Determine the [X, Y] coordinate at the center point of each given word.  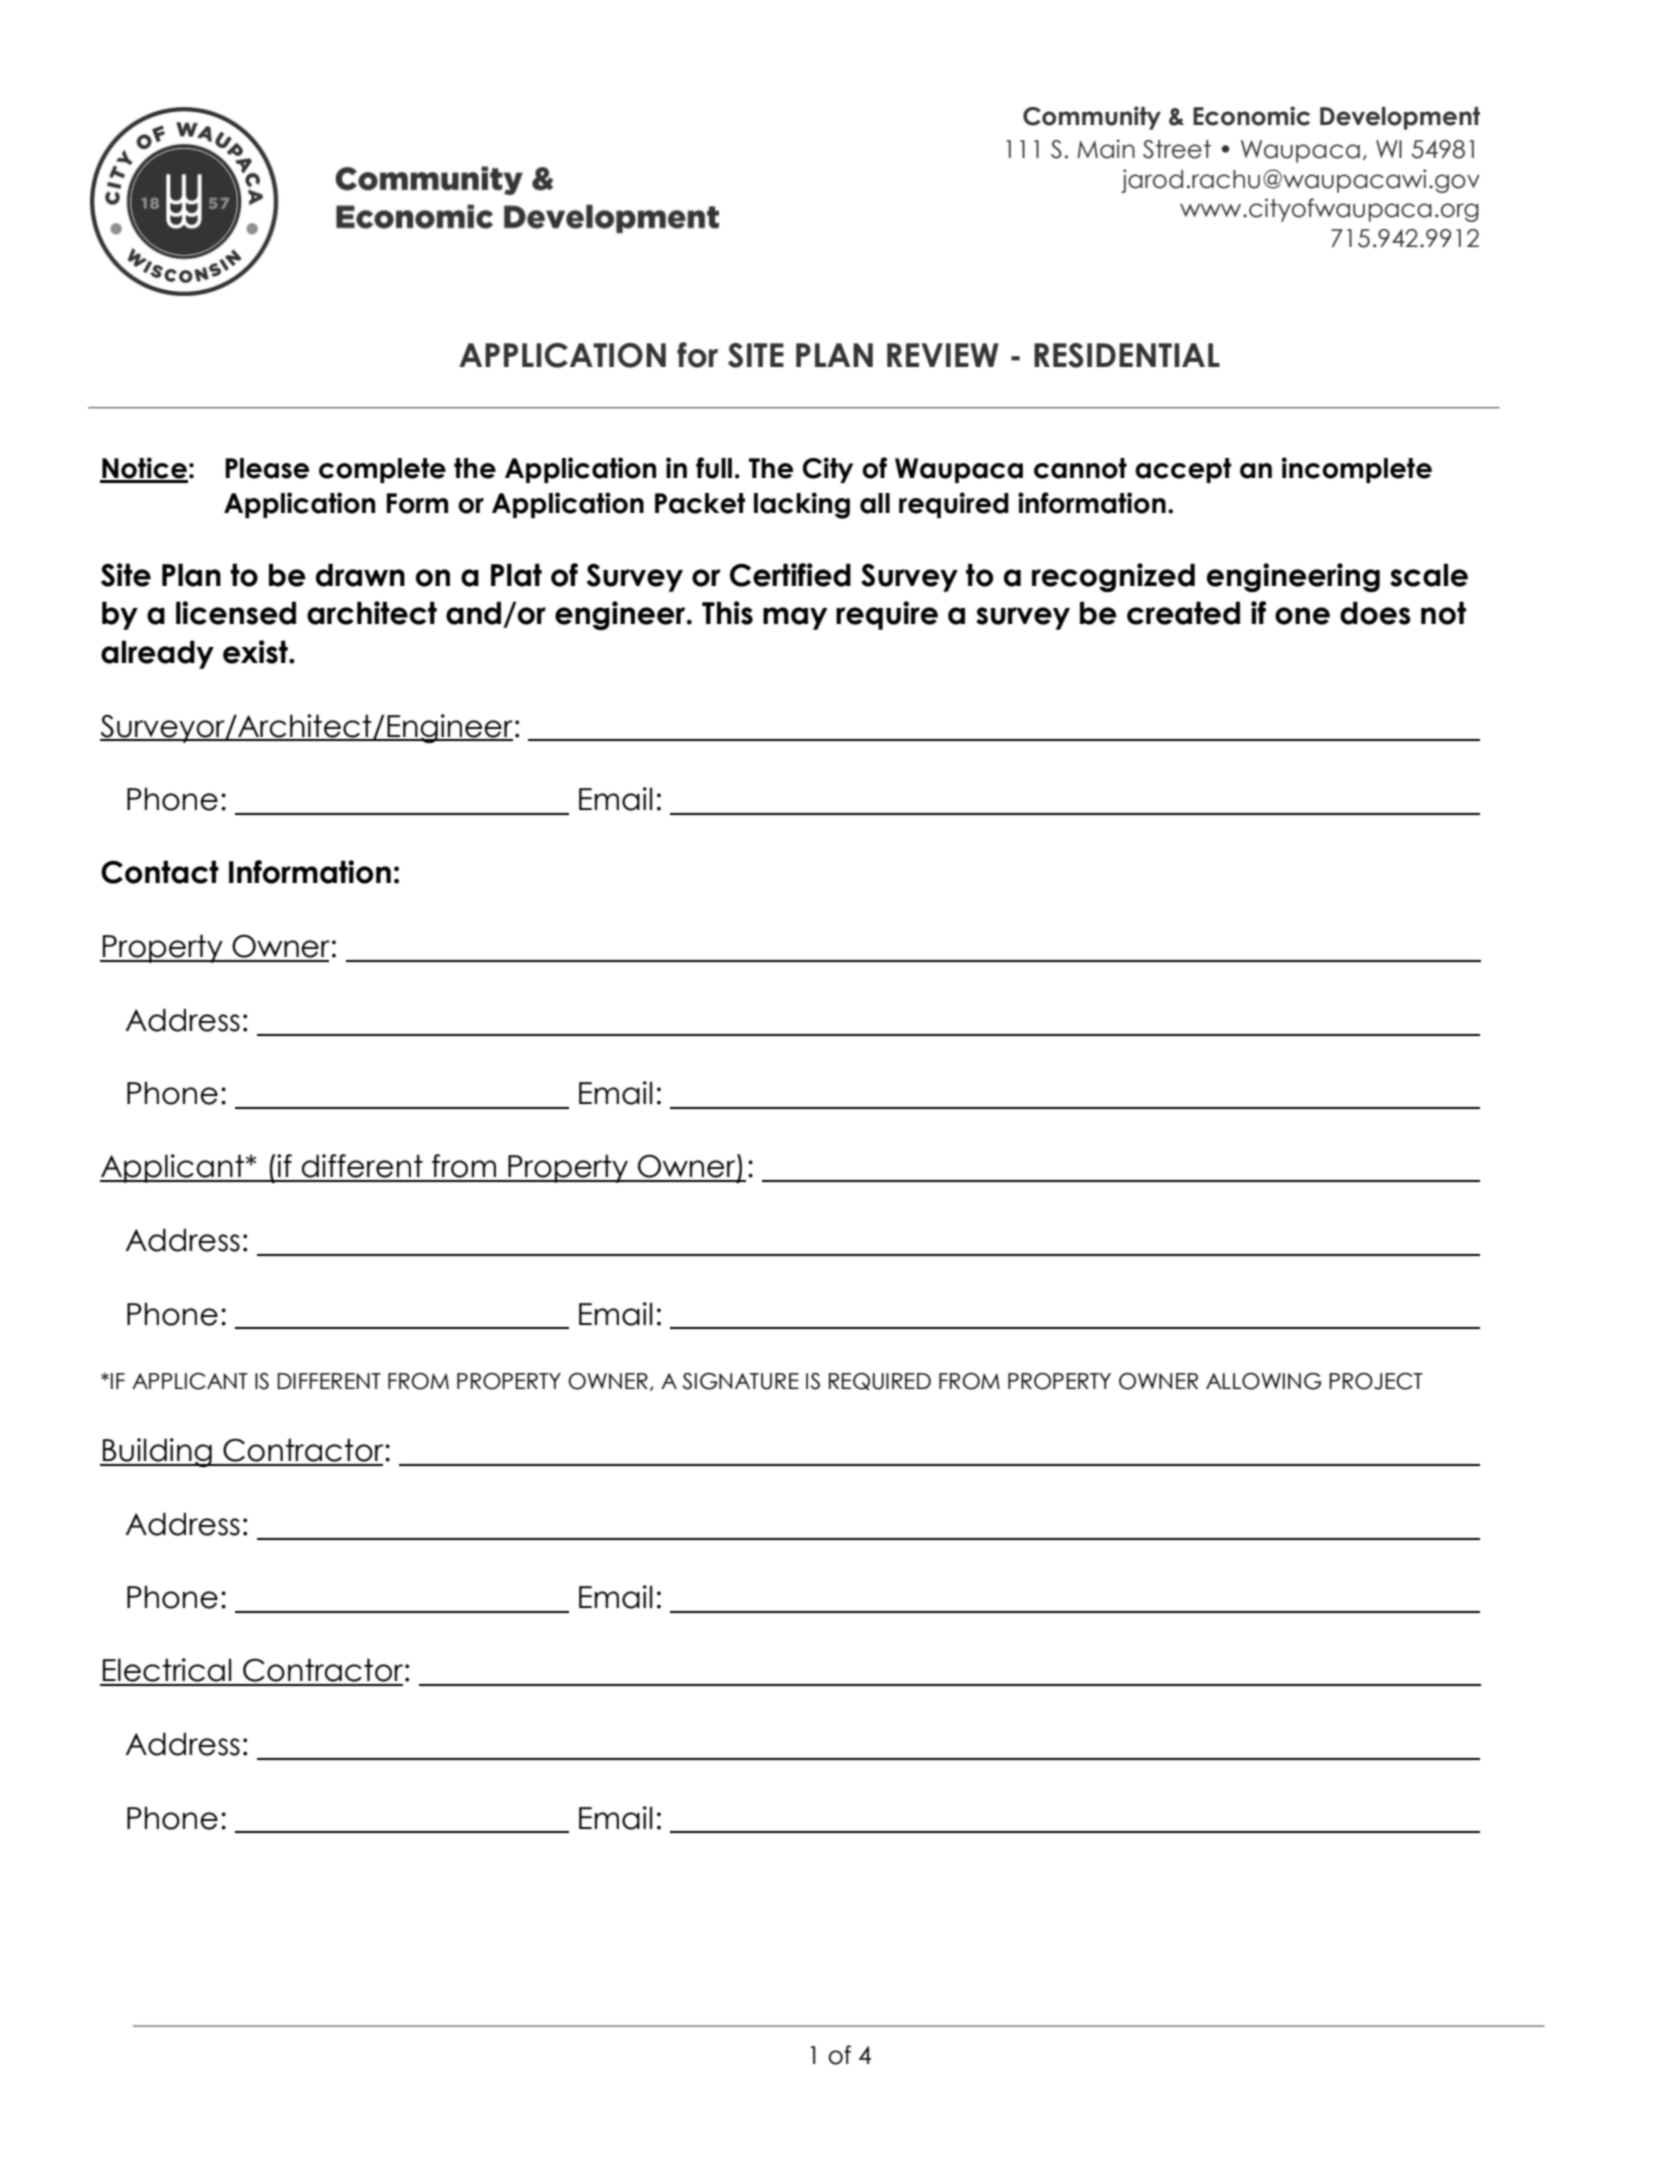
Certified [790, 575]
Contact [160, 872]
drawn [360, 575]
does [1375, 613]
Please [267, 468]
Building [157, 1452]
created [1183, 613]
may [795, 618]
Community [1092, 118]
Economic [1251, 116]
